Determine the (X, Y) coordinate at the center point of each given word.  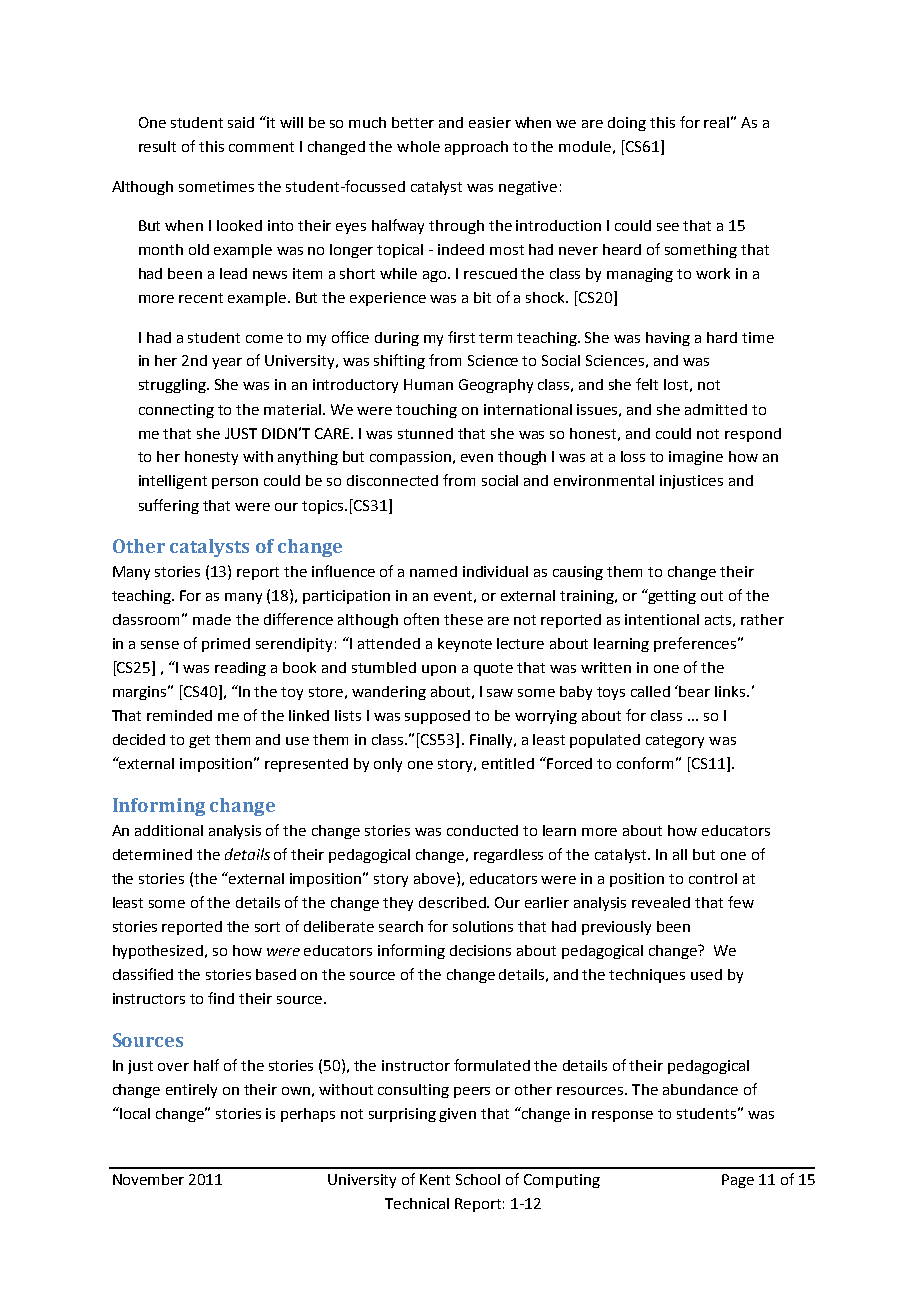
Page (738, 1181)
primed (226, 645)
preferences (696, 644)
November (148, 1179)
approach (476, 148)
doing (627, 124)
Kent (435, 1179)
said (241, 122)
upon (439, 670)
